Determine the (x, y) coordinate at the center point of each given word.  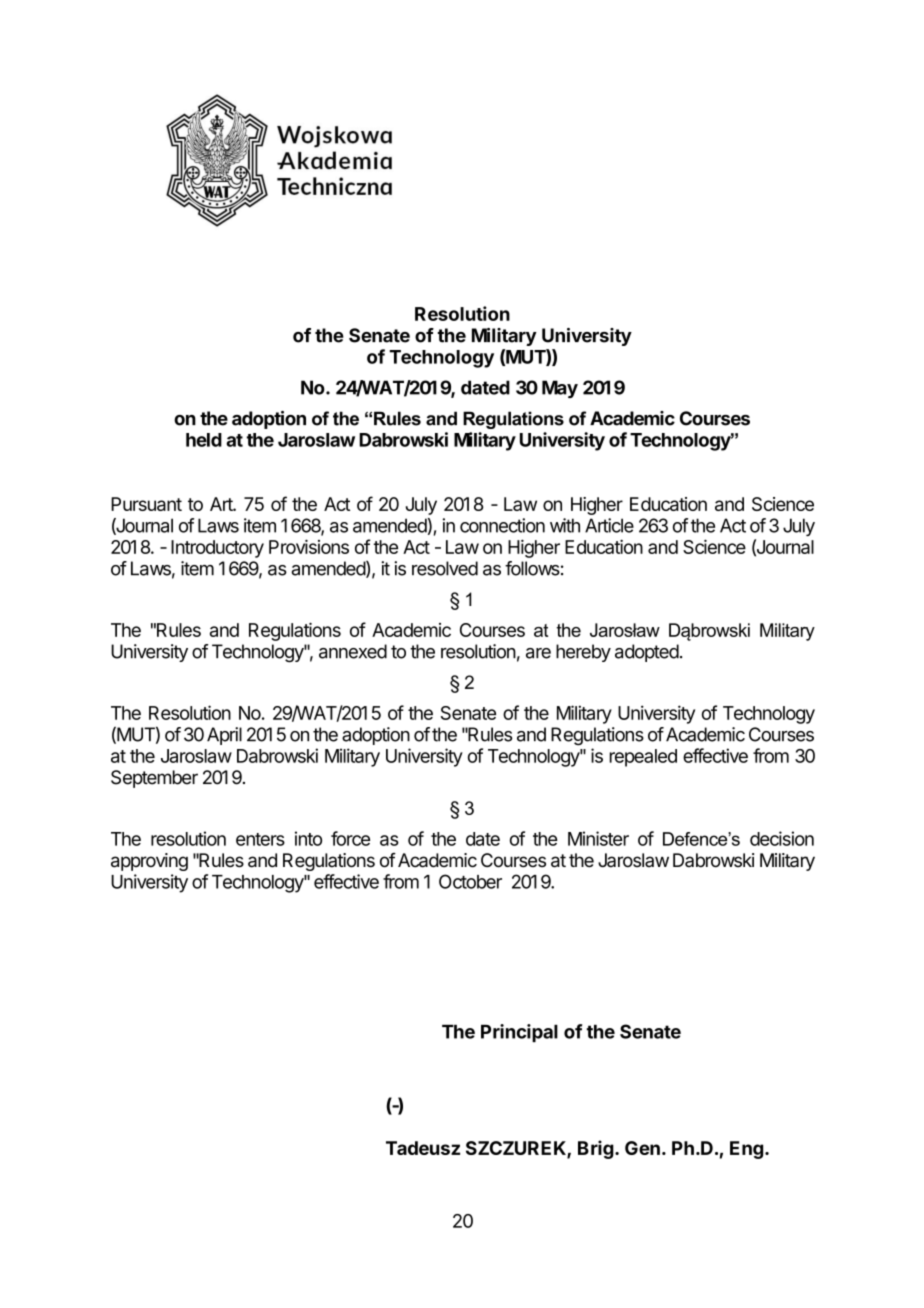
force (350, 838)
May (560, 389)
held (204, 440)
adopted (647, 653)
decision (782, 838)
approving (149, 862)
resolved (445, 568)
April (224, 736)
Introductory (217, 549)
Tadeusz (423, 1148)
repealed (643, 758)
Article (609, 525)
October (470, 881)
